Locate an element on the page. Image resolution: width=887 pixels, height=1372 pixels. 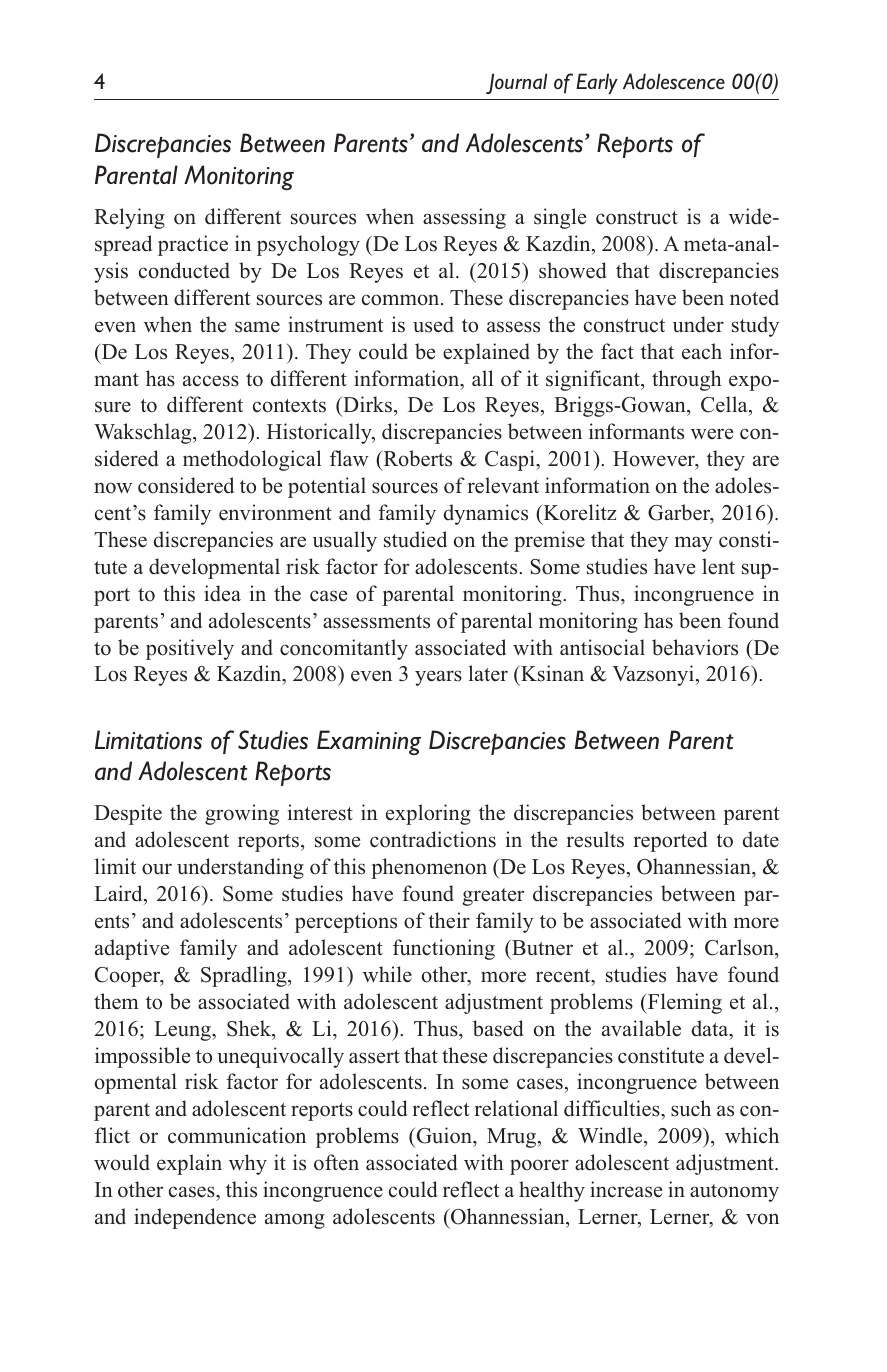
Journal is located at coordinates (516, 83).
